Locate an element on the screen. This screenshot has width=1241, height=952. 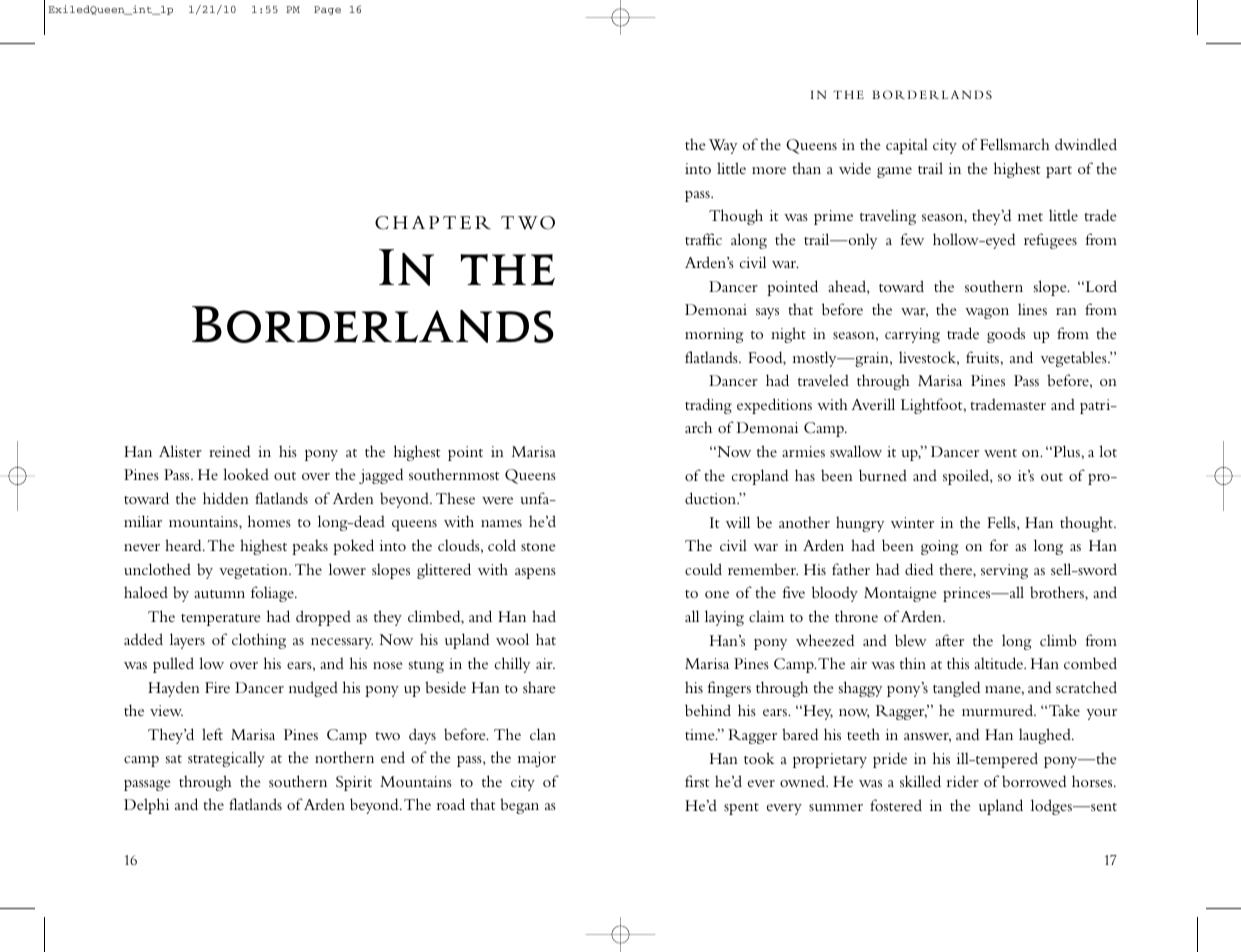
reined is located at coordinates (229, 451).
